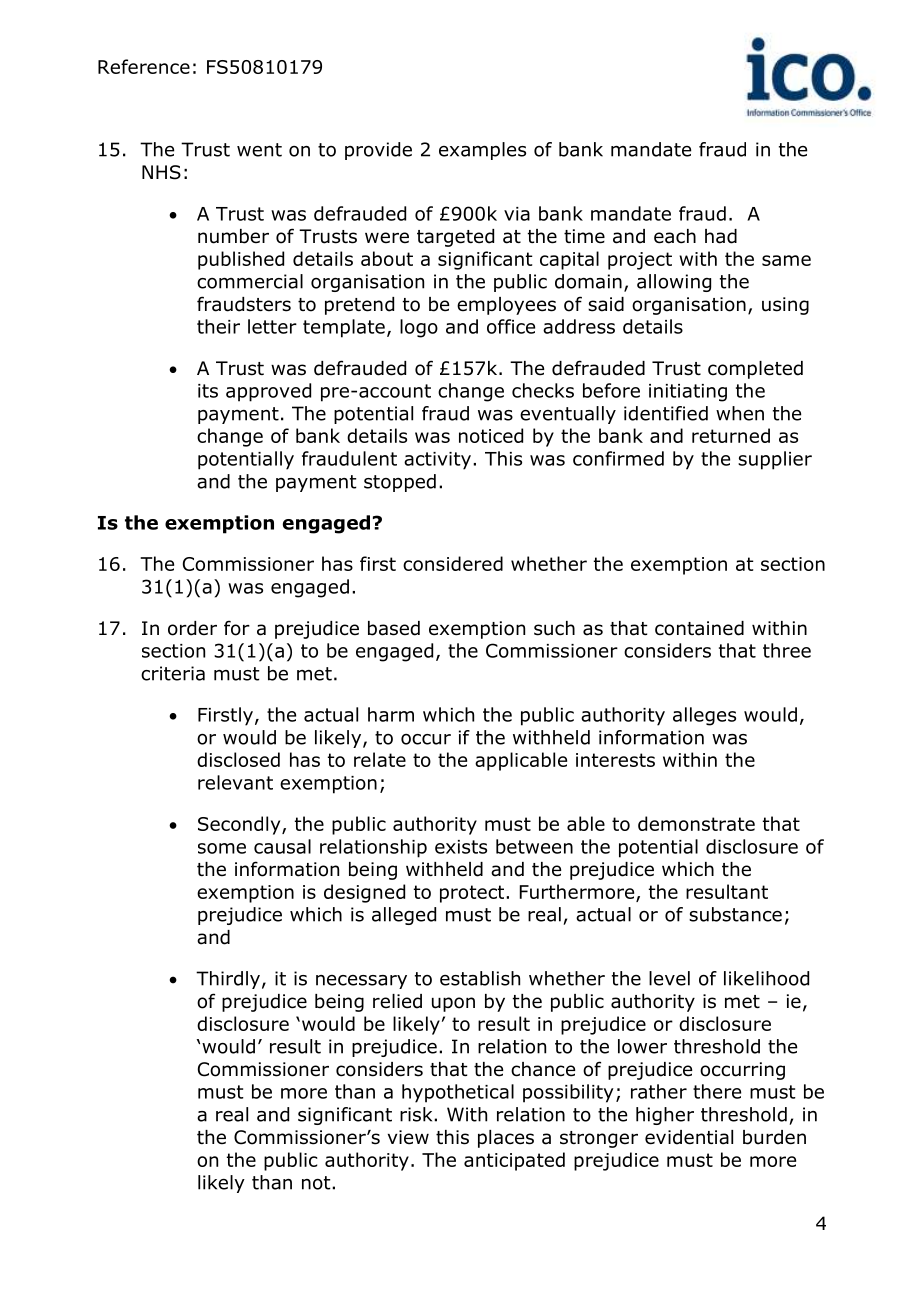  What do you see at coordinates (408, 1137) in the screenshot?
I see `view` at bounding box center [408, 1137].
